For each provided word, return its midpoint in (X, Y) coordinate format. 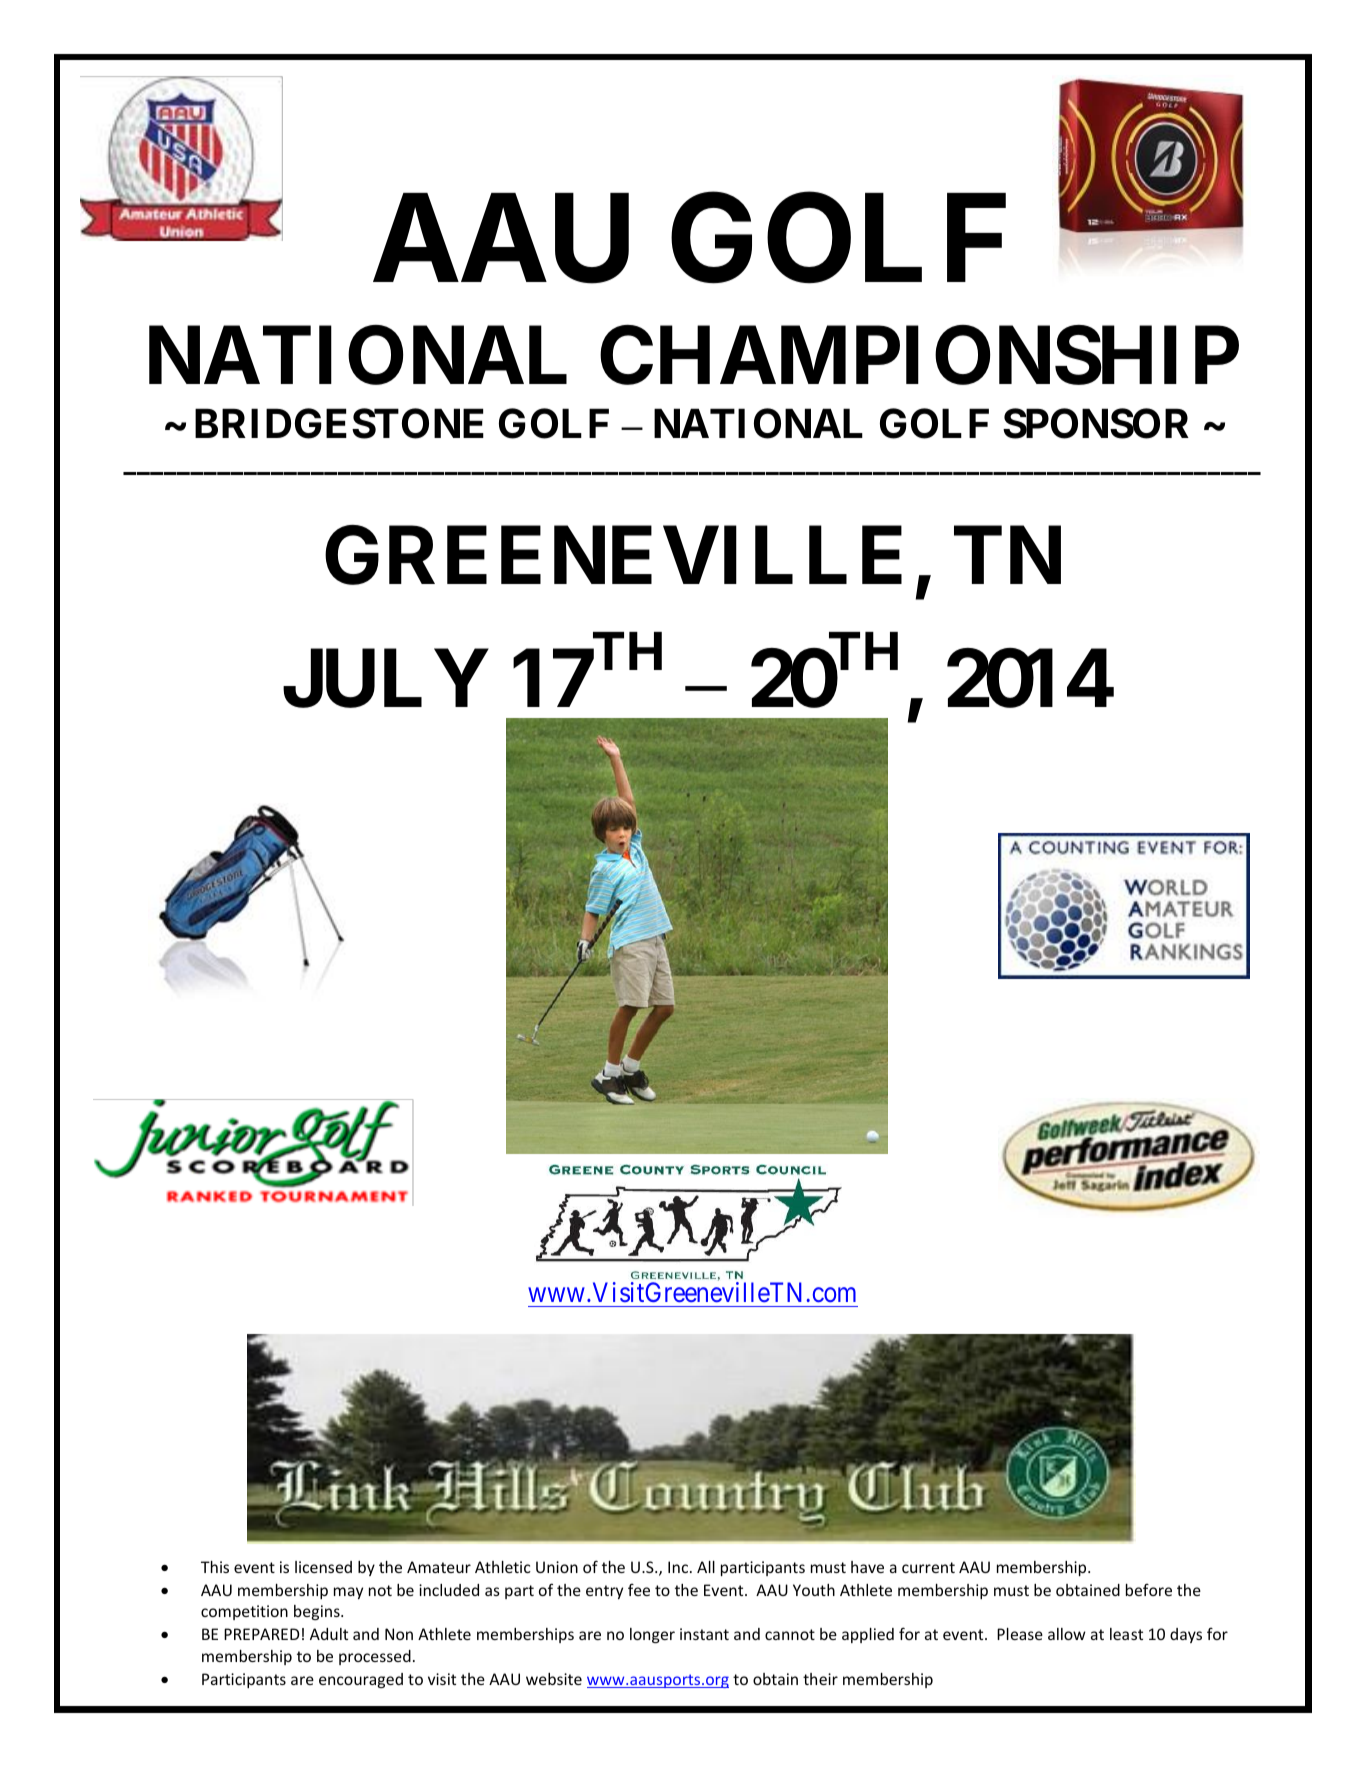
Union (557, 1567)
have (867, 1567)
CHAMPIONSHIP (919, 355)
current (928, 1567)
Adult (329, 1634)
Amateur (439, 1567)
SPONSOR (1096, 424)
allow (1067, 1634)
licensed (323, 1567)
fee (639, 1589)
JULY (385, 679)
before (1149, 1589)
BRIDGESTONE (339, 424)
